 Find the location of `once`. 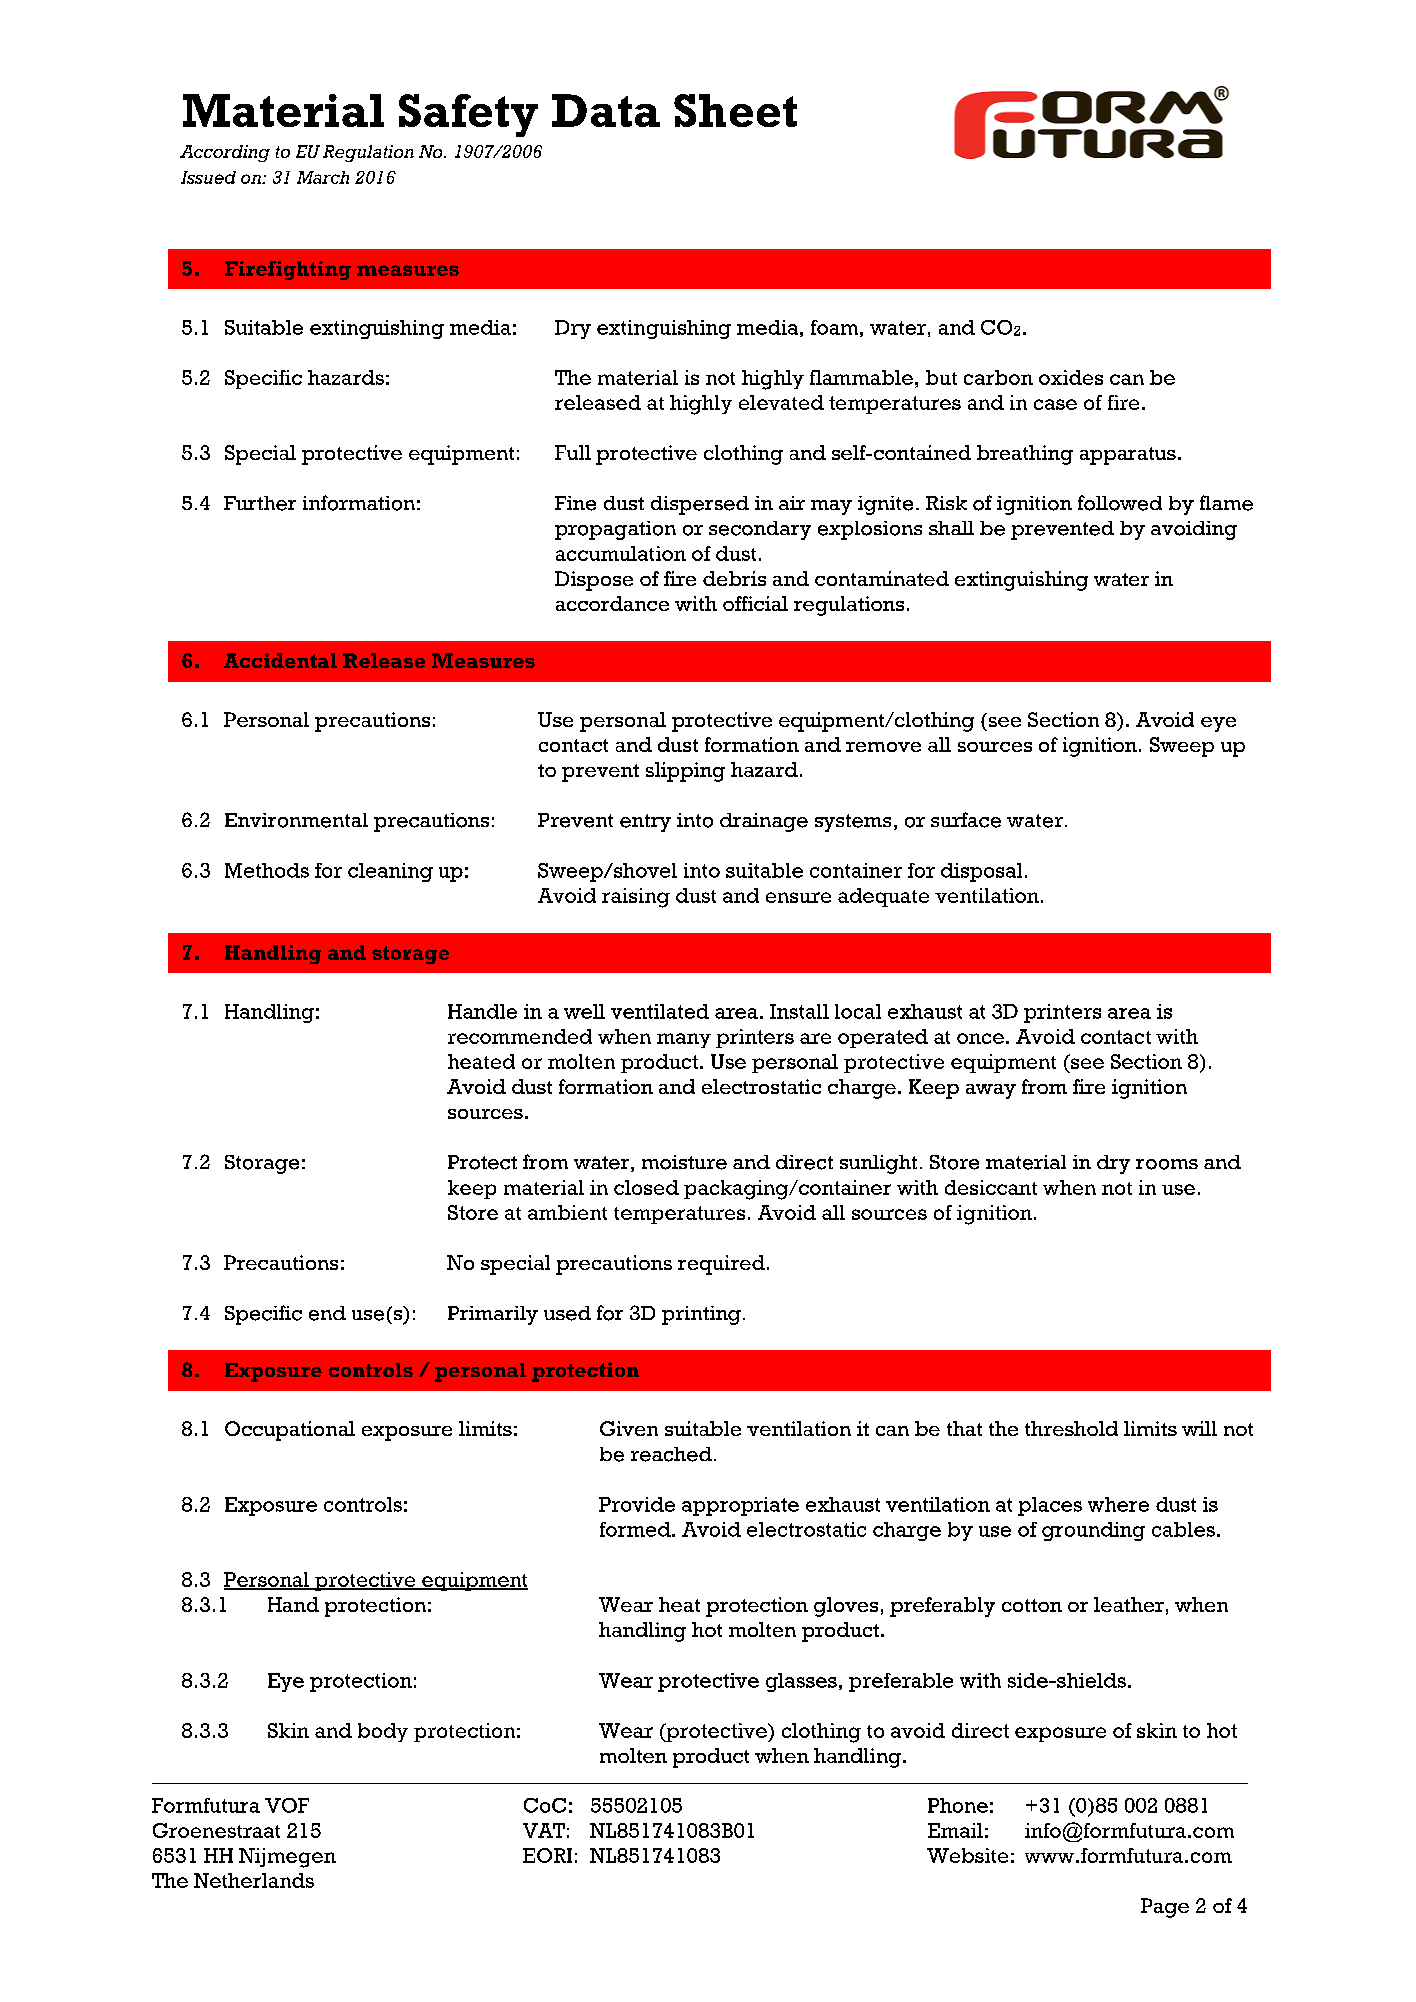

once is located at coordinates (980, 1038).
